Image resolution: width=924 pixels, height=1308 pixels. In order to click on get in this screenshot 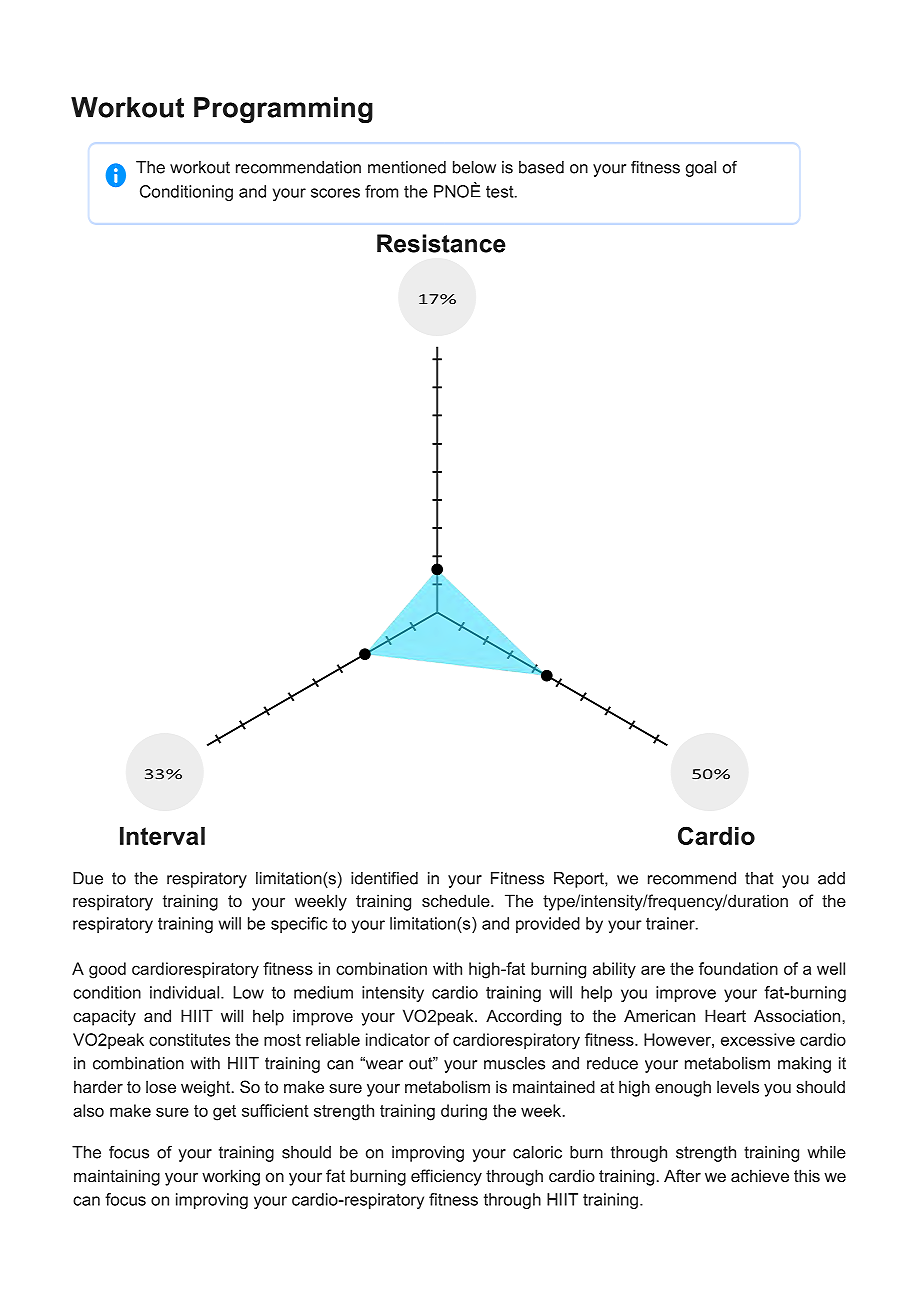, I will do `click(224, 1113)`.
